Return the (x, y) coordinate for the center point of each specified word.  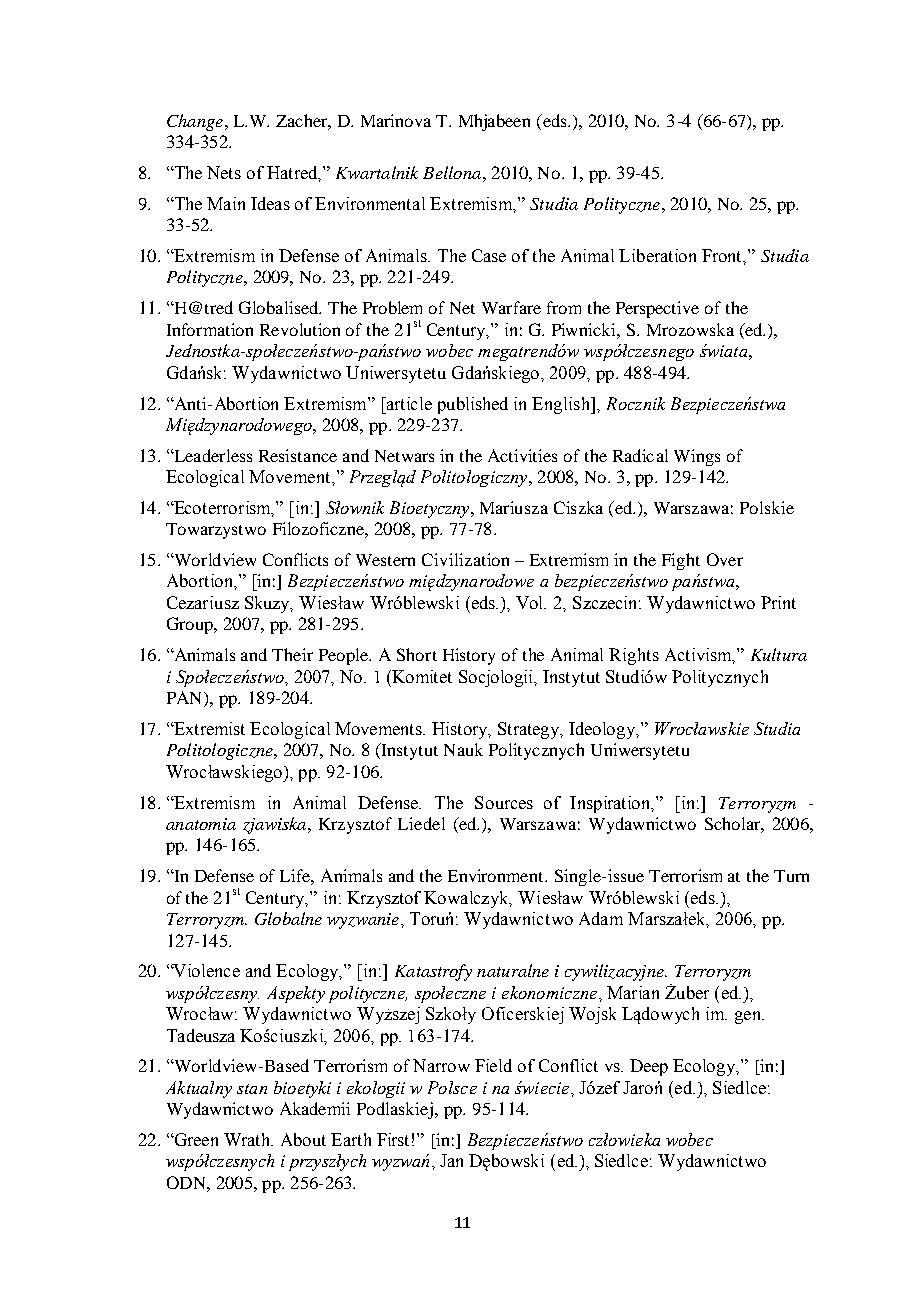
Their (292, 654)
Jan (451, 1160)
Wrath (248, 1139)
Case (489, 255)
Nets (224, 172)
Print (778, 602)
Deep (649, 1067)
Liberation (657, 255)
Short (417, 654)
